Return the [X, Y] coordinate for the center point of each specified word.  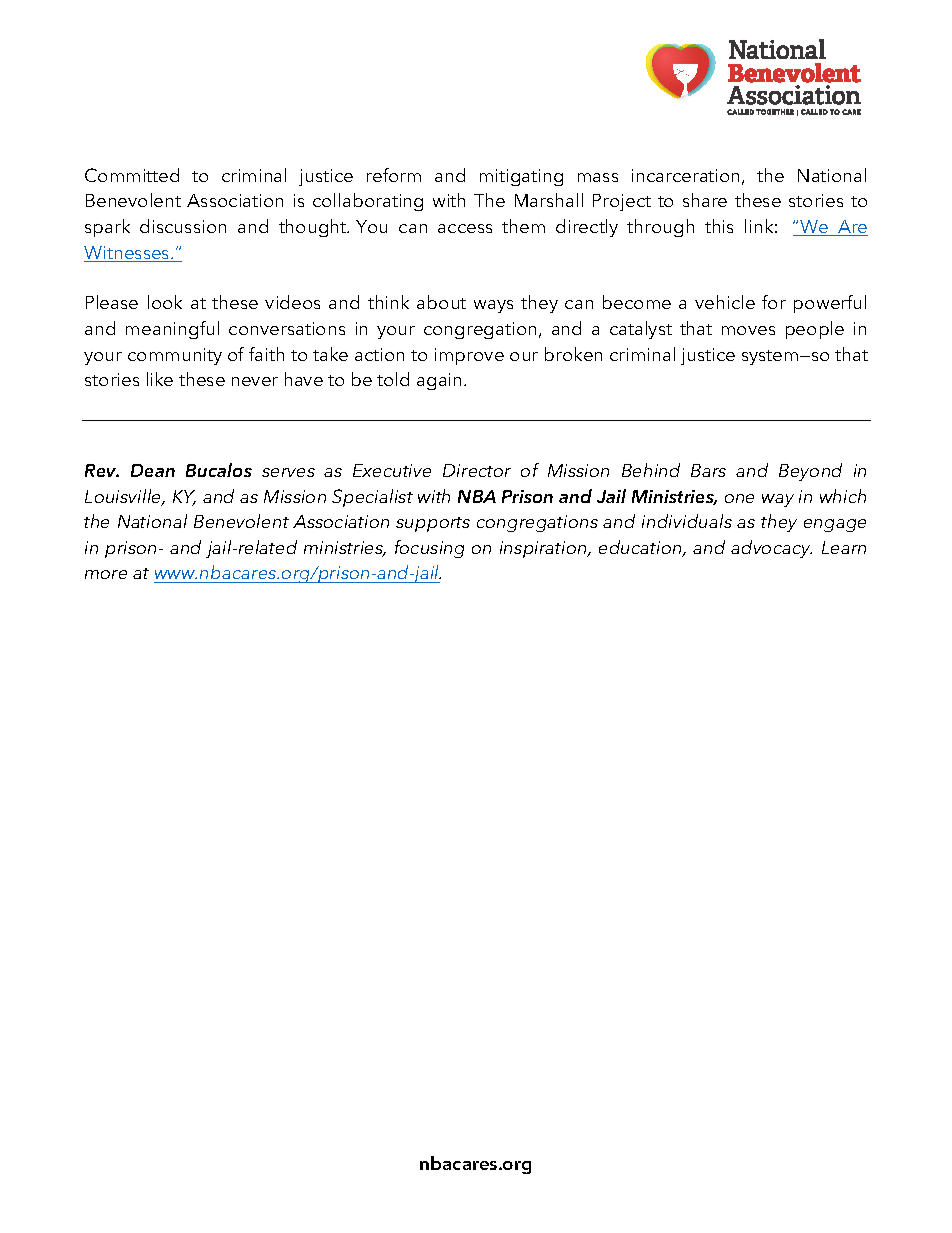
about [441, 302]
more [106, 574]
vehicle [725, 302]
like [160, 379]
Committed [132, 175]
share [705, 200]
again [439, 381]
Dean [153, 470]
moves [748, 330]
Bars [708, 470]
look [165, 302]
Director [477, 470]
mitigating [521, 177]
